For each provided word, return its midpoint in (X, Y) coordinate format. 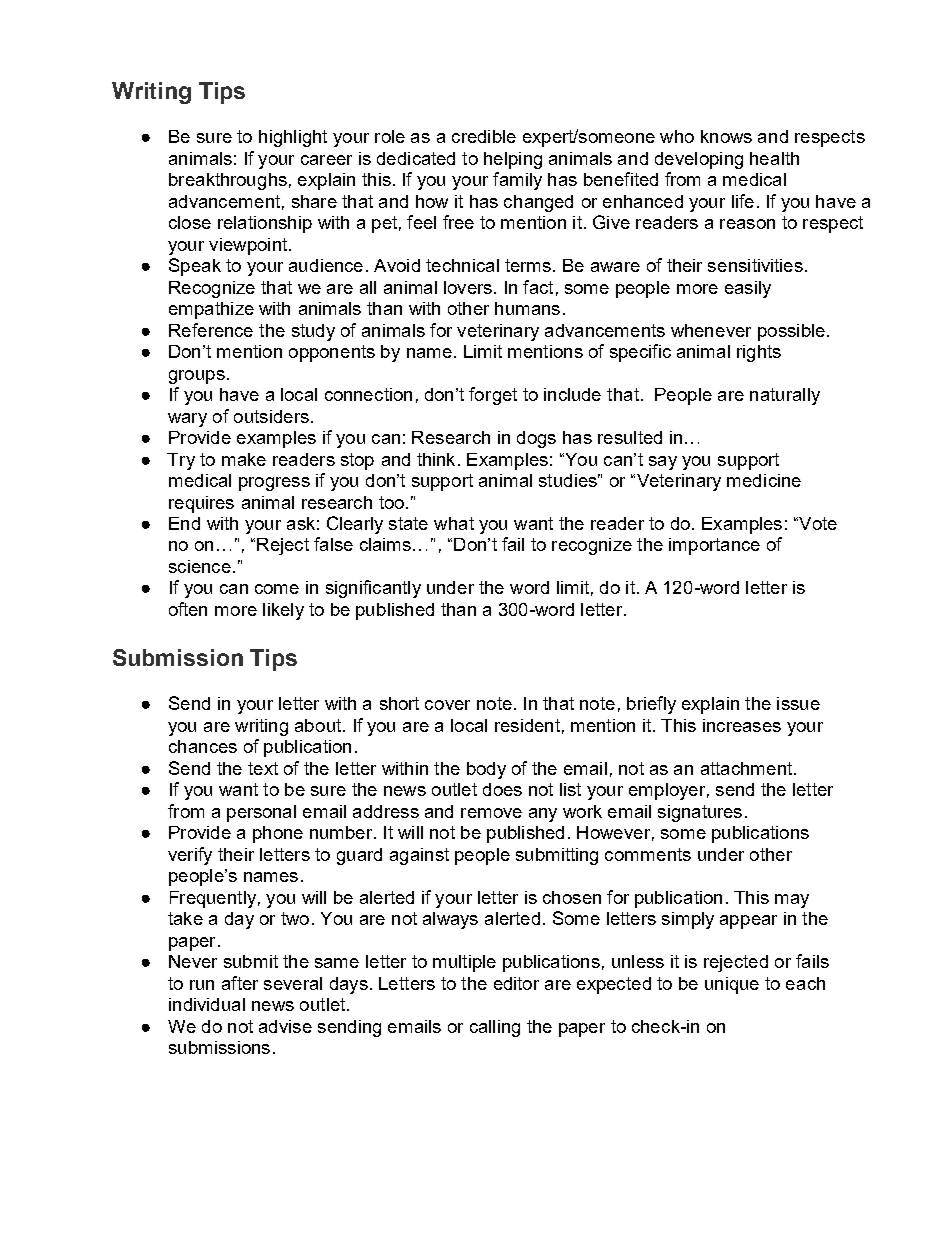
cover (447, 705)
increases (742, 725)
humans (527, 308)
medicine (764, 480)
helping (513, 160)
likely (283, 611)
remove (491, 813)
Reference (211, 330)
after (240, 983)
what (454, 523)
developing (699, 160)
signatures (700, 813)
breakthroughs (228, 181)
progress (274, 484)
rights (759, 353)
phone (278, 834)
